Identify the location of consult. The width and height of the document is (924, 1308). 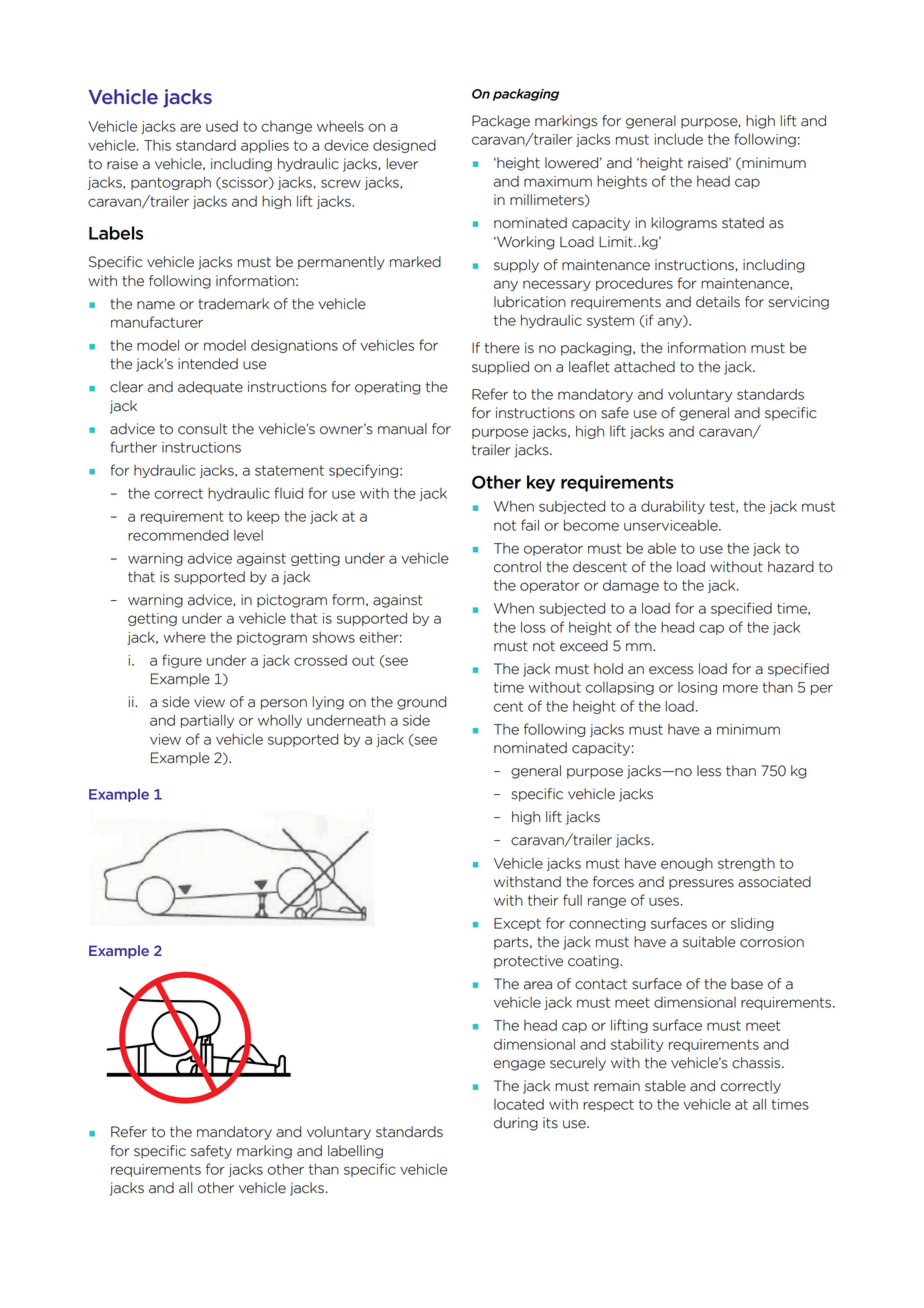
(202, 429).
